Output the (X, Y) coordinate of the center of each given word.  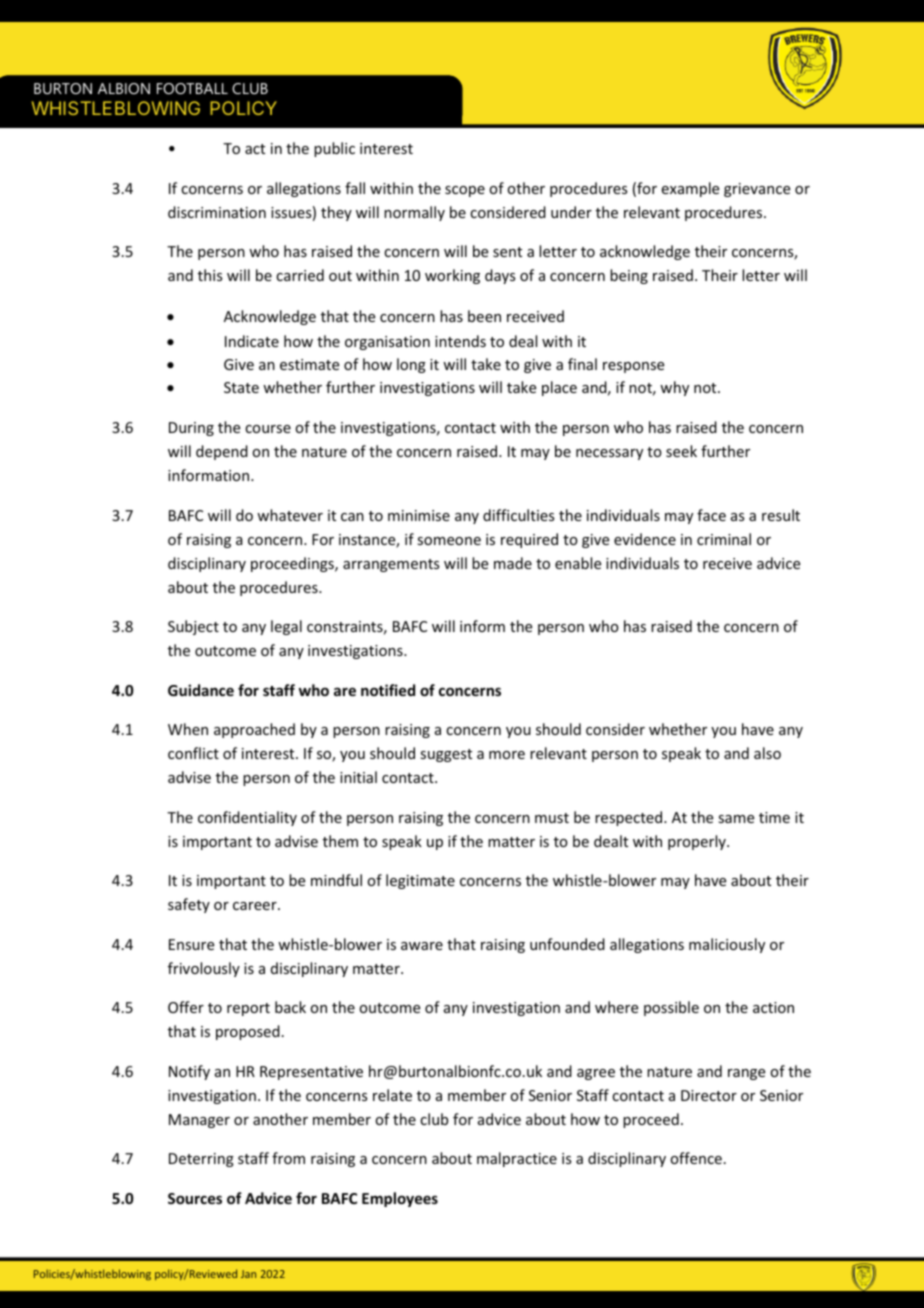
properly (698, 842)
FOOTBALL (192, 88)
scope (465, 191)
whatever (290, 515)
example (690, 189)
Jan (248, 1274)
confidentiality (247, 818)
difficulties (518, 515)
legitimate (420, 881)
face (711, 515)
